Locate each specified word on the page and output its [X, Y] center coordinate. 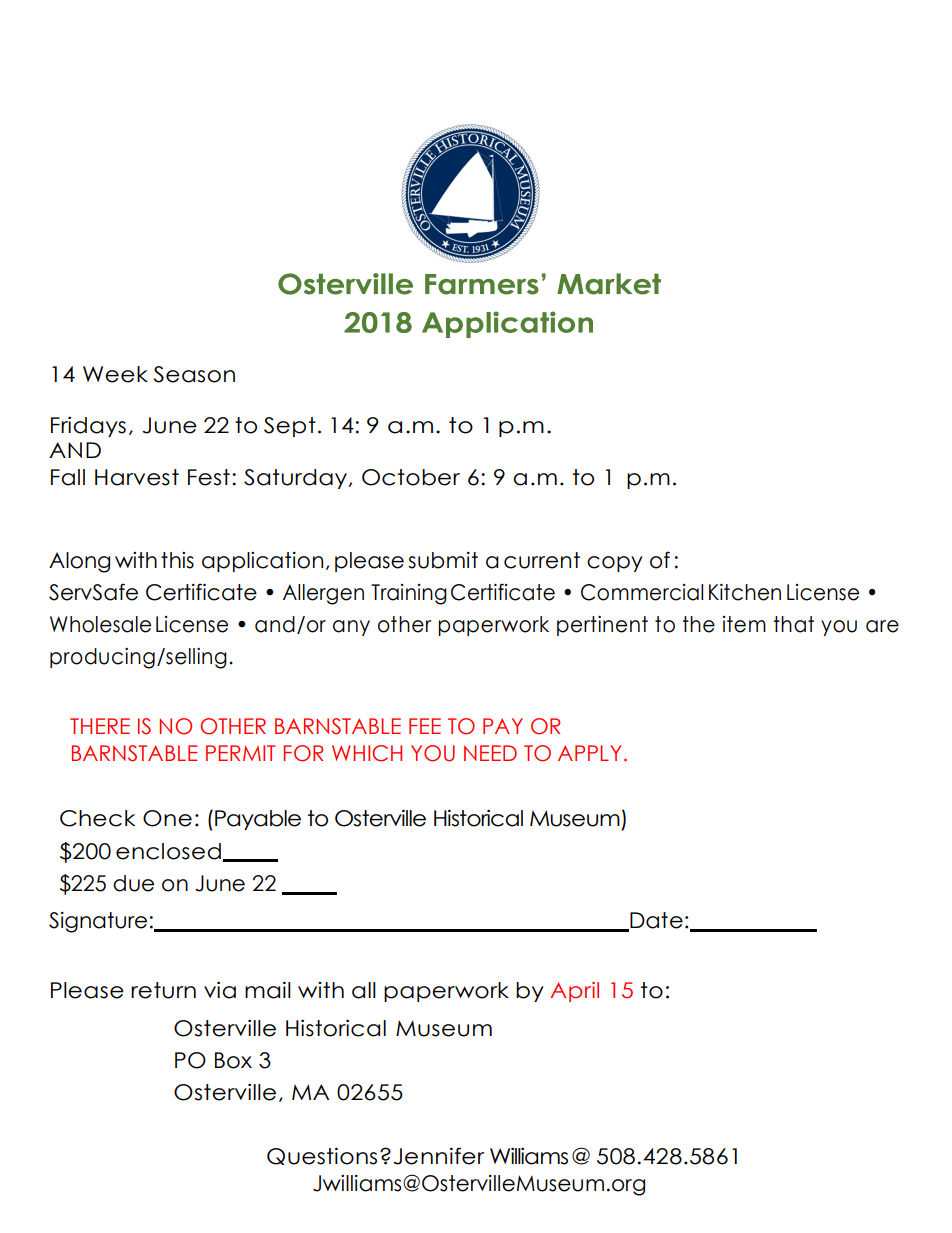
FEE [425, 726]
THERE [100, 726]
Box [233, 1060]
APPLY [590, 753]
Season [194, 374]
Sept [290, 427]
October [411, 477]
